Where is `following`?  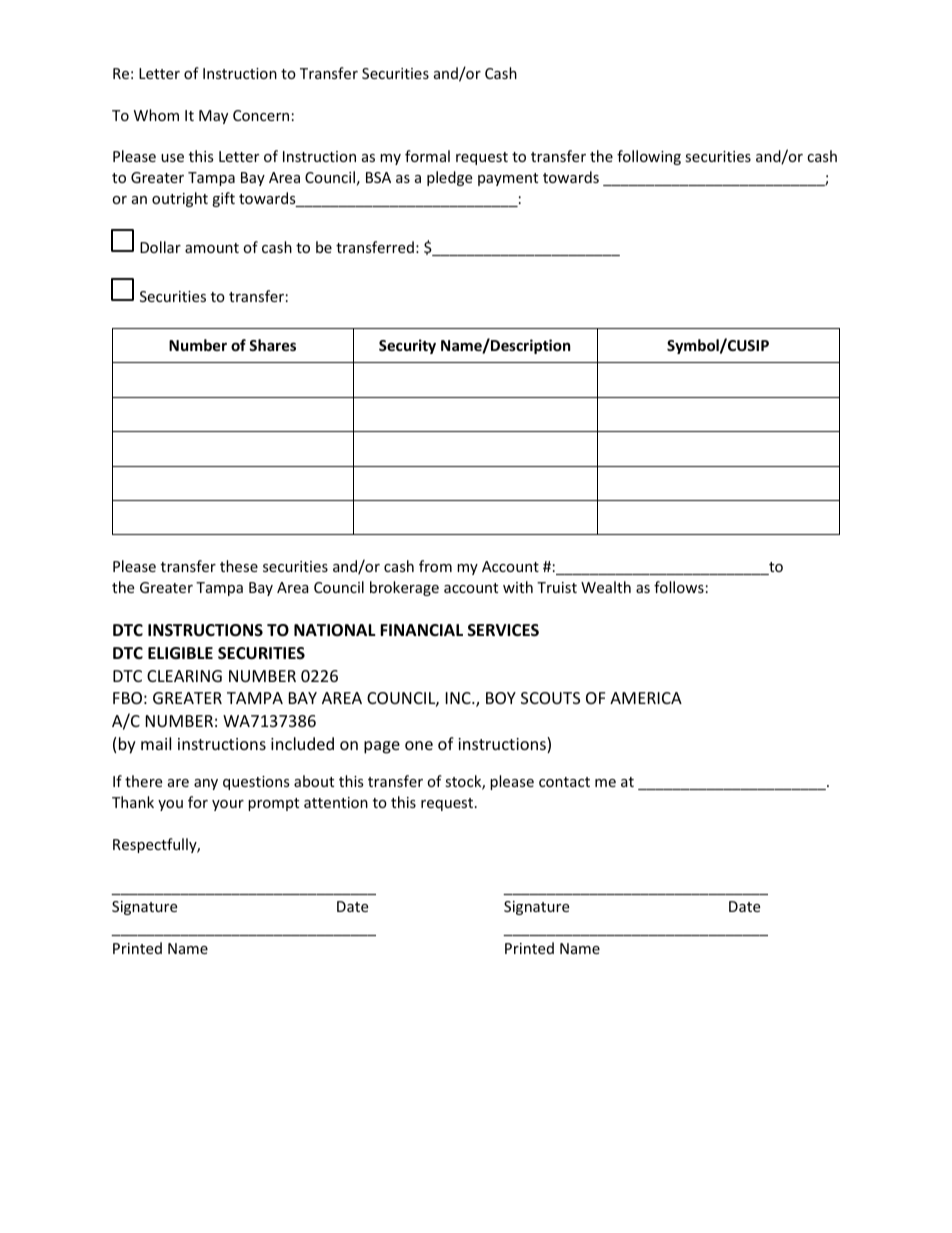
following is located at coordinates (649, 157).
